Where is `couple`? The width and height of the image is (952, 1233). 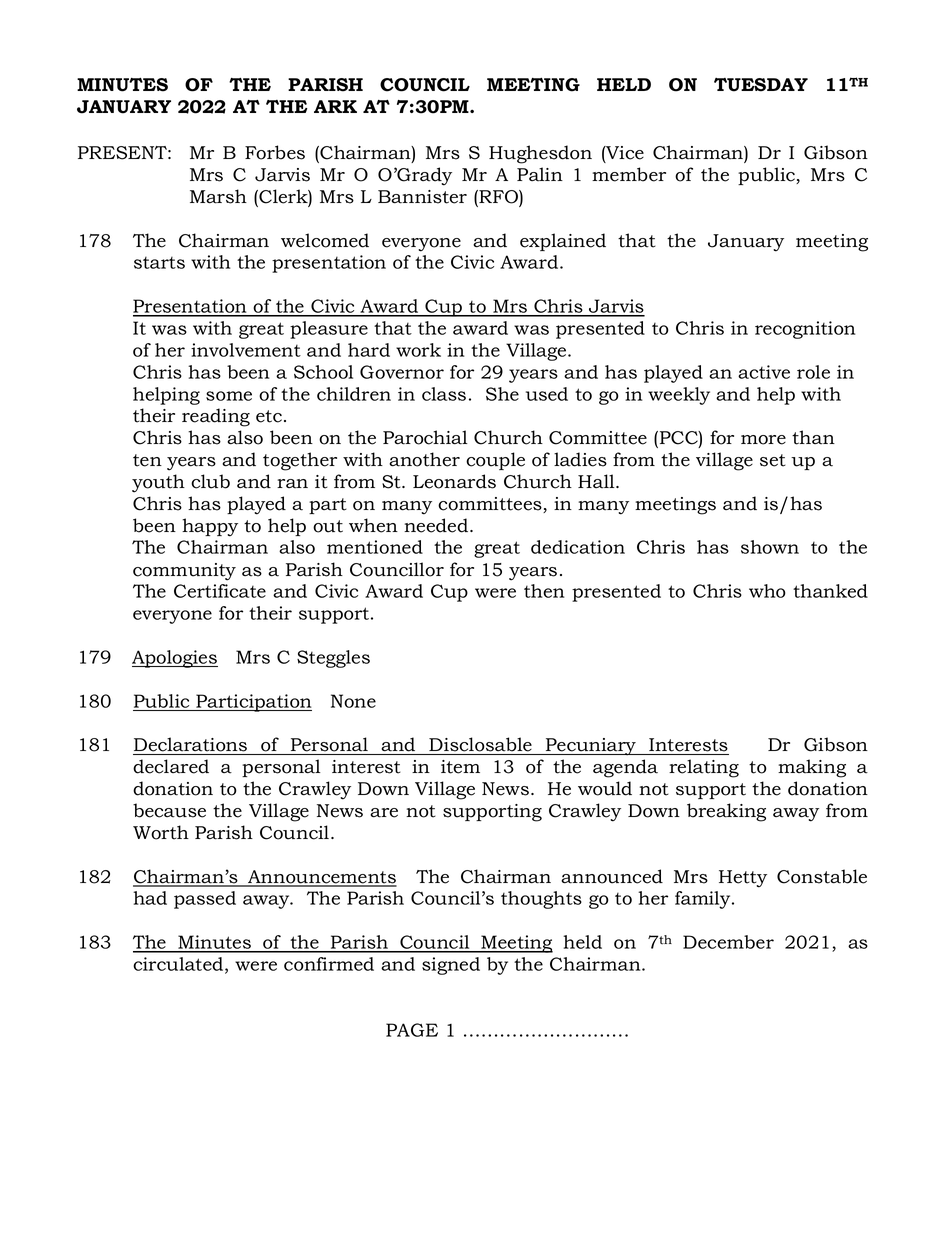 couple is located at coordinates (495, 461).
